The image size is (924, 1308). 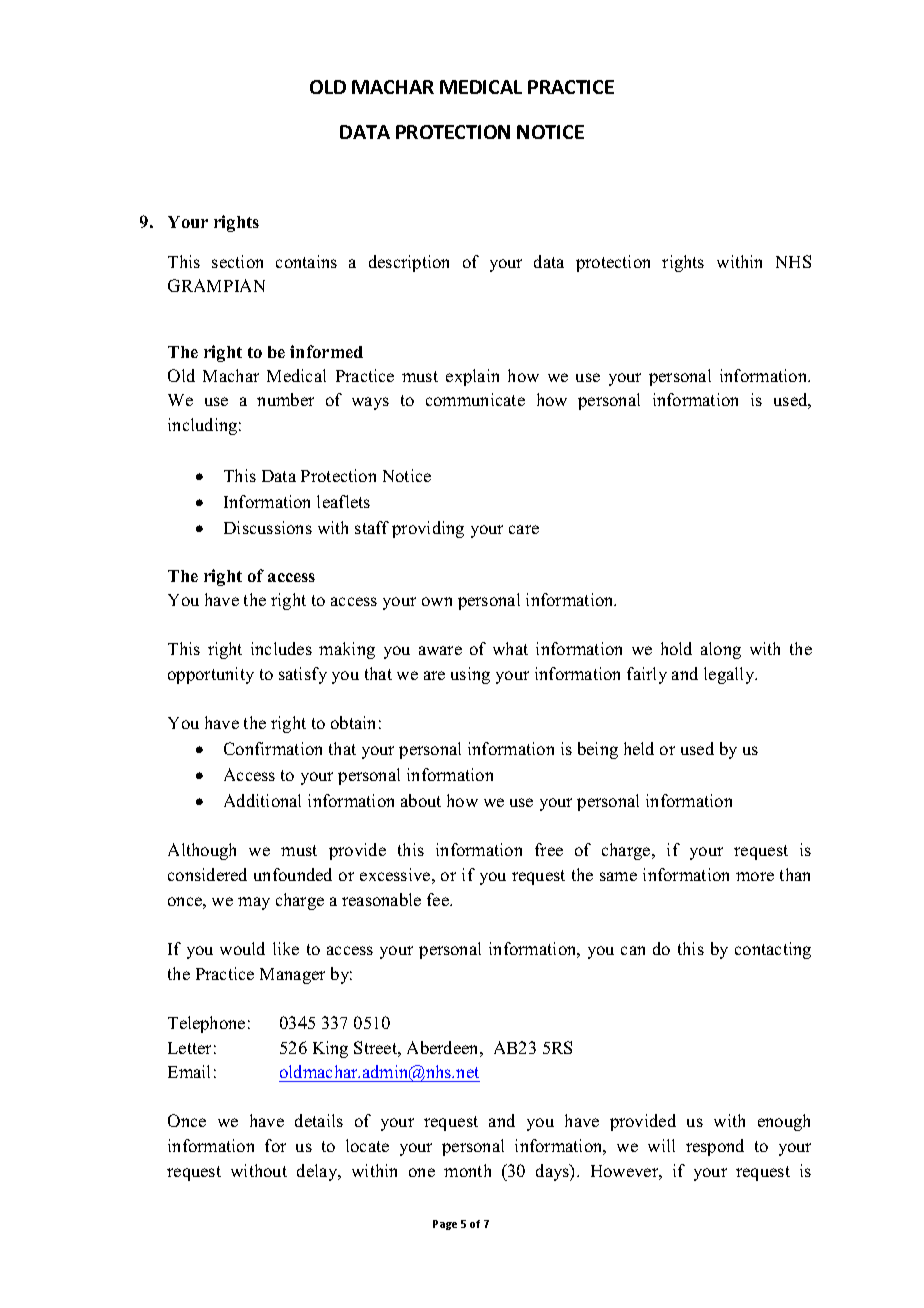 What do you see at coordinates (773, 950) in the image?
I see `contacting` at bounding box center [773, 950].
